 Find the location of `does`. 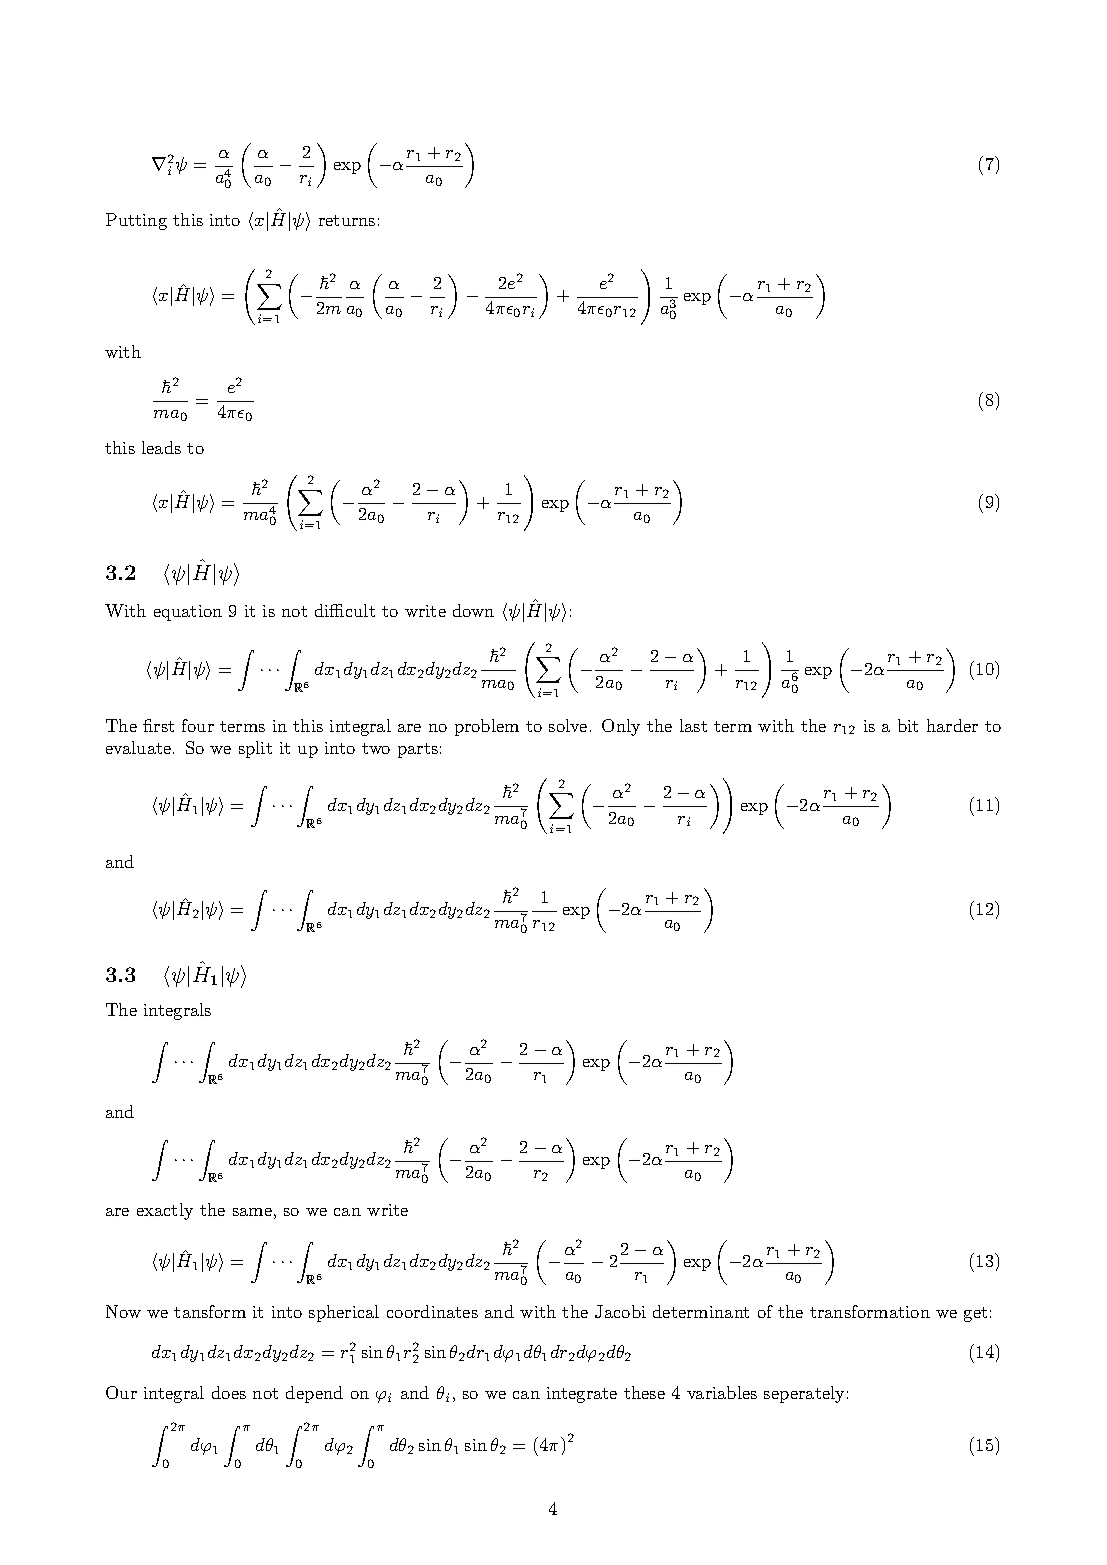

does is located at coordinates (229, 1392).
